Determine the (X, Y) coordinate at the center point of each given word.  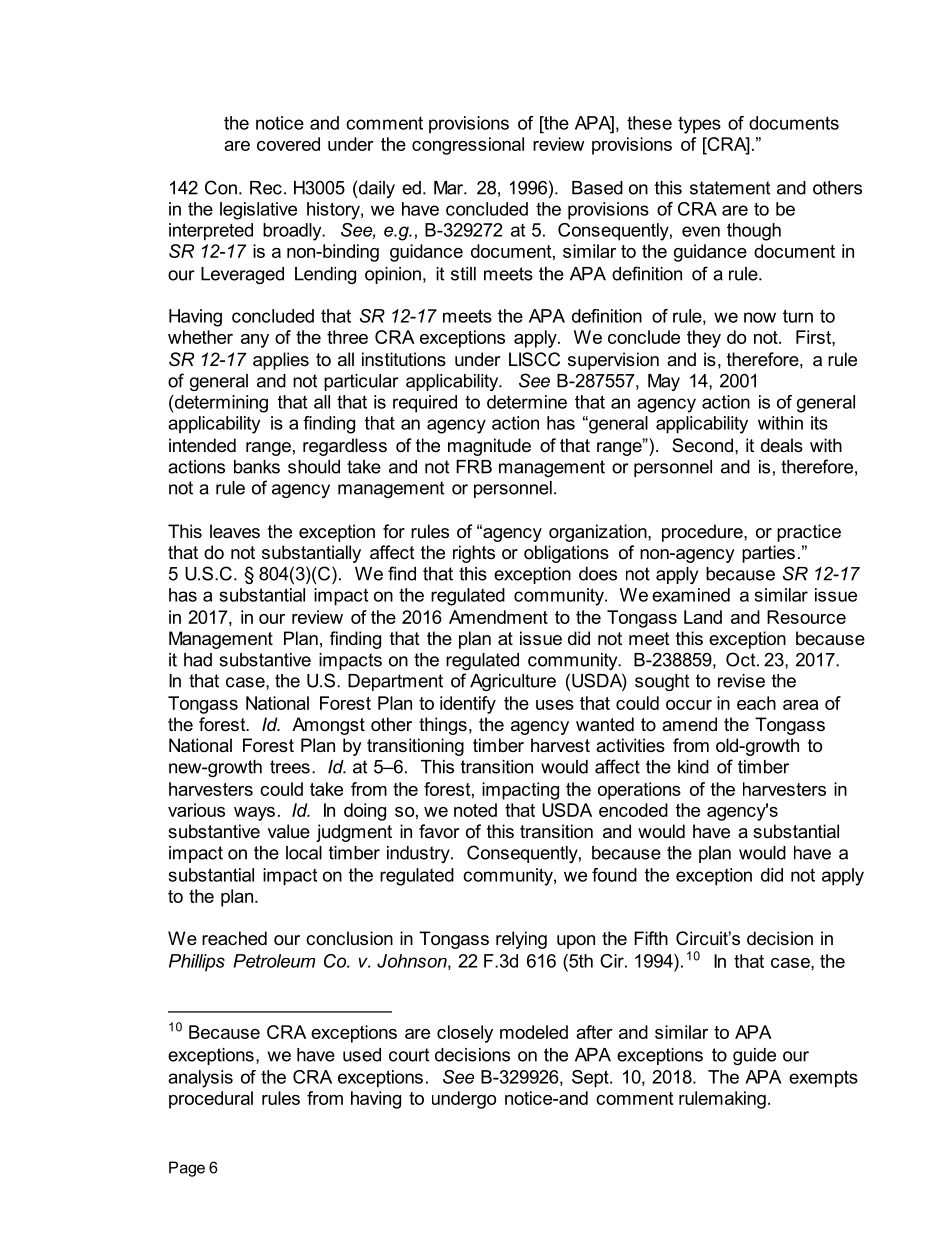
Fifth (651, 938)
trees (290, 767)
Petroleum (274, 961)
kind (693, 767)
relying (521, 940)
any (255, 341)
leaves (235, 531)
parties (768, 554)
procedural (211, 1100)
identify (468, 705)
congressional (468, 146)
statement (730, 188)
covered (288, 144)
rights (474, 554)
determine (527, 402)
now (760, 317)
